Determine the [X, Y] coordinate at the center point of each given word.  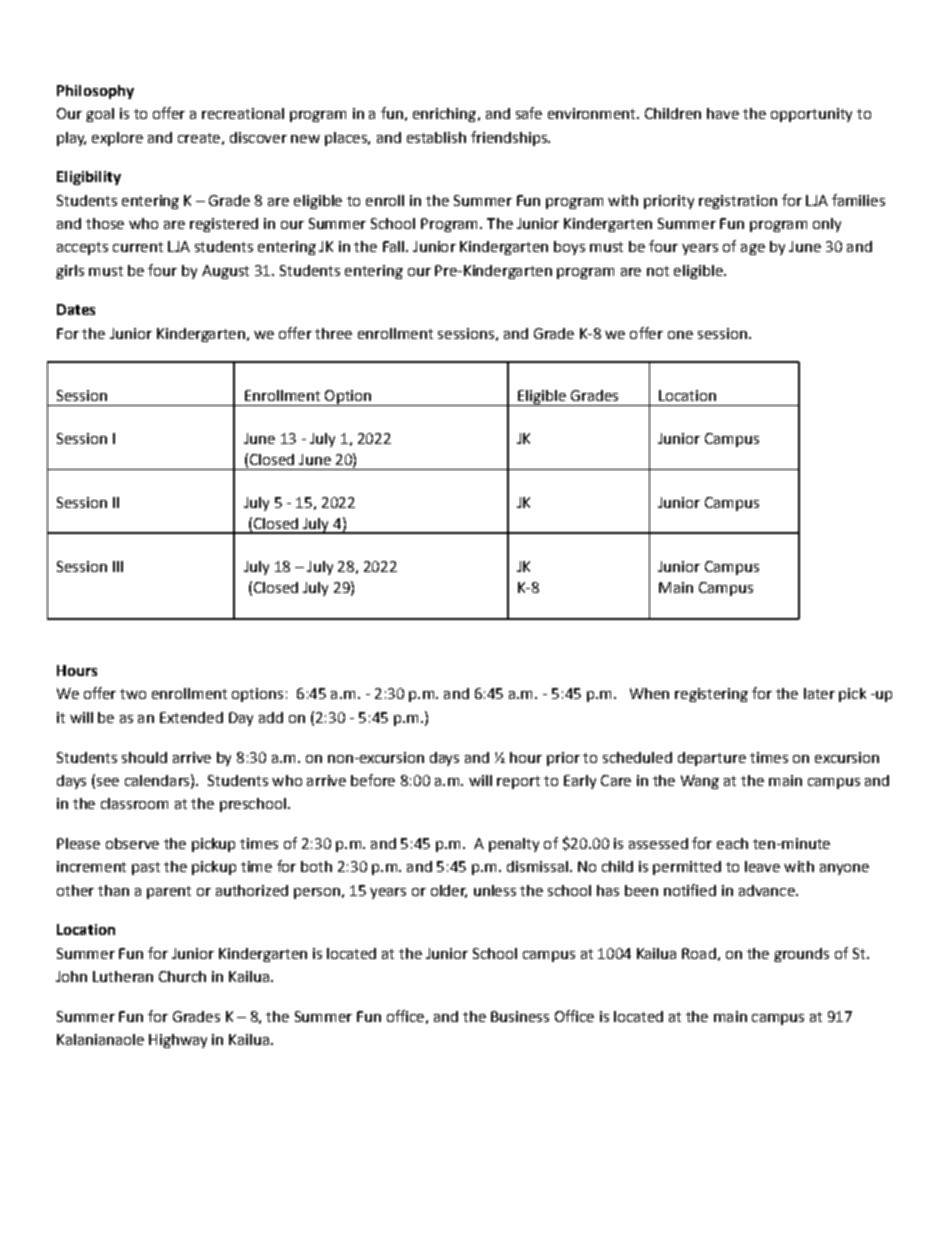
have [723, 113]
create [199, 138]
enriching [444, 115]
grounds [801, 955]
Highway [178, 1041]
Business [520, 1016]
